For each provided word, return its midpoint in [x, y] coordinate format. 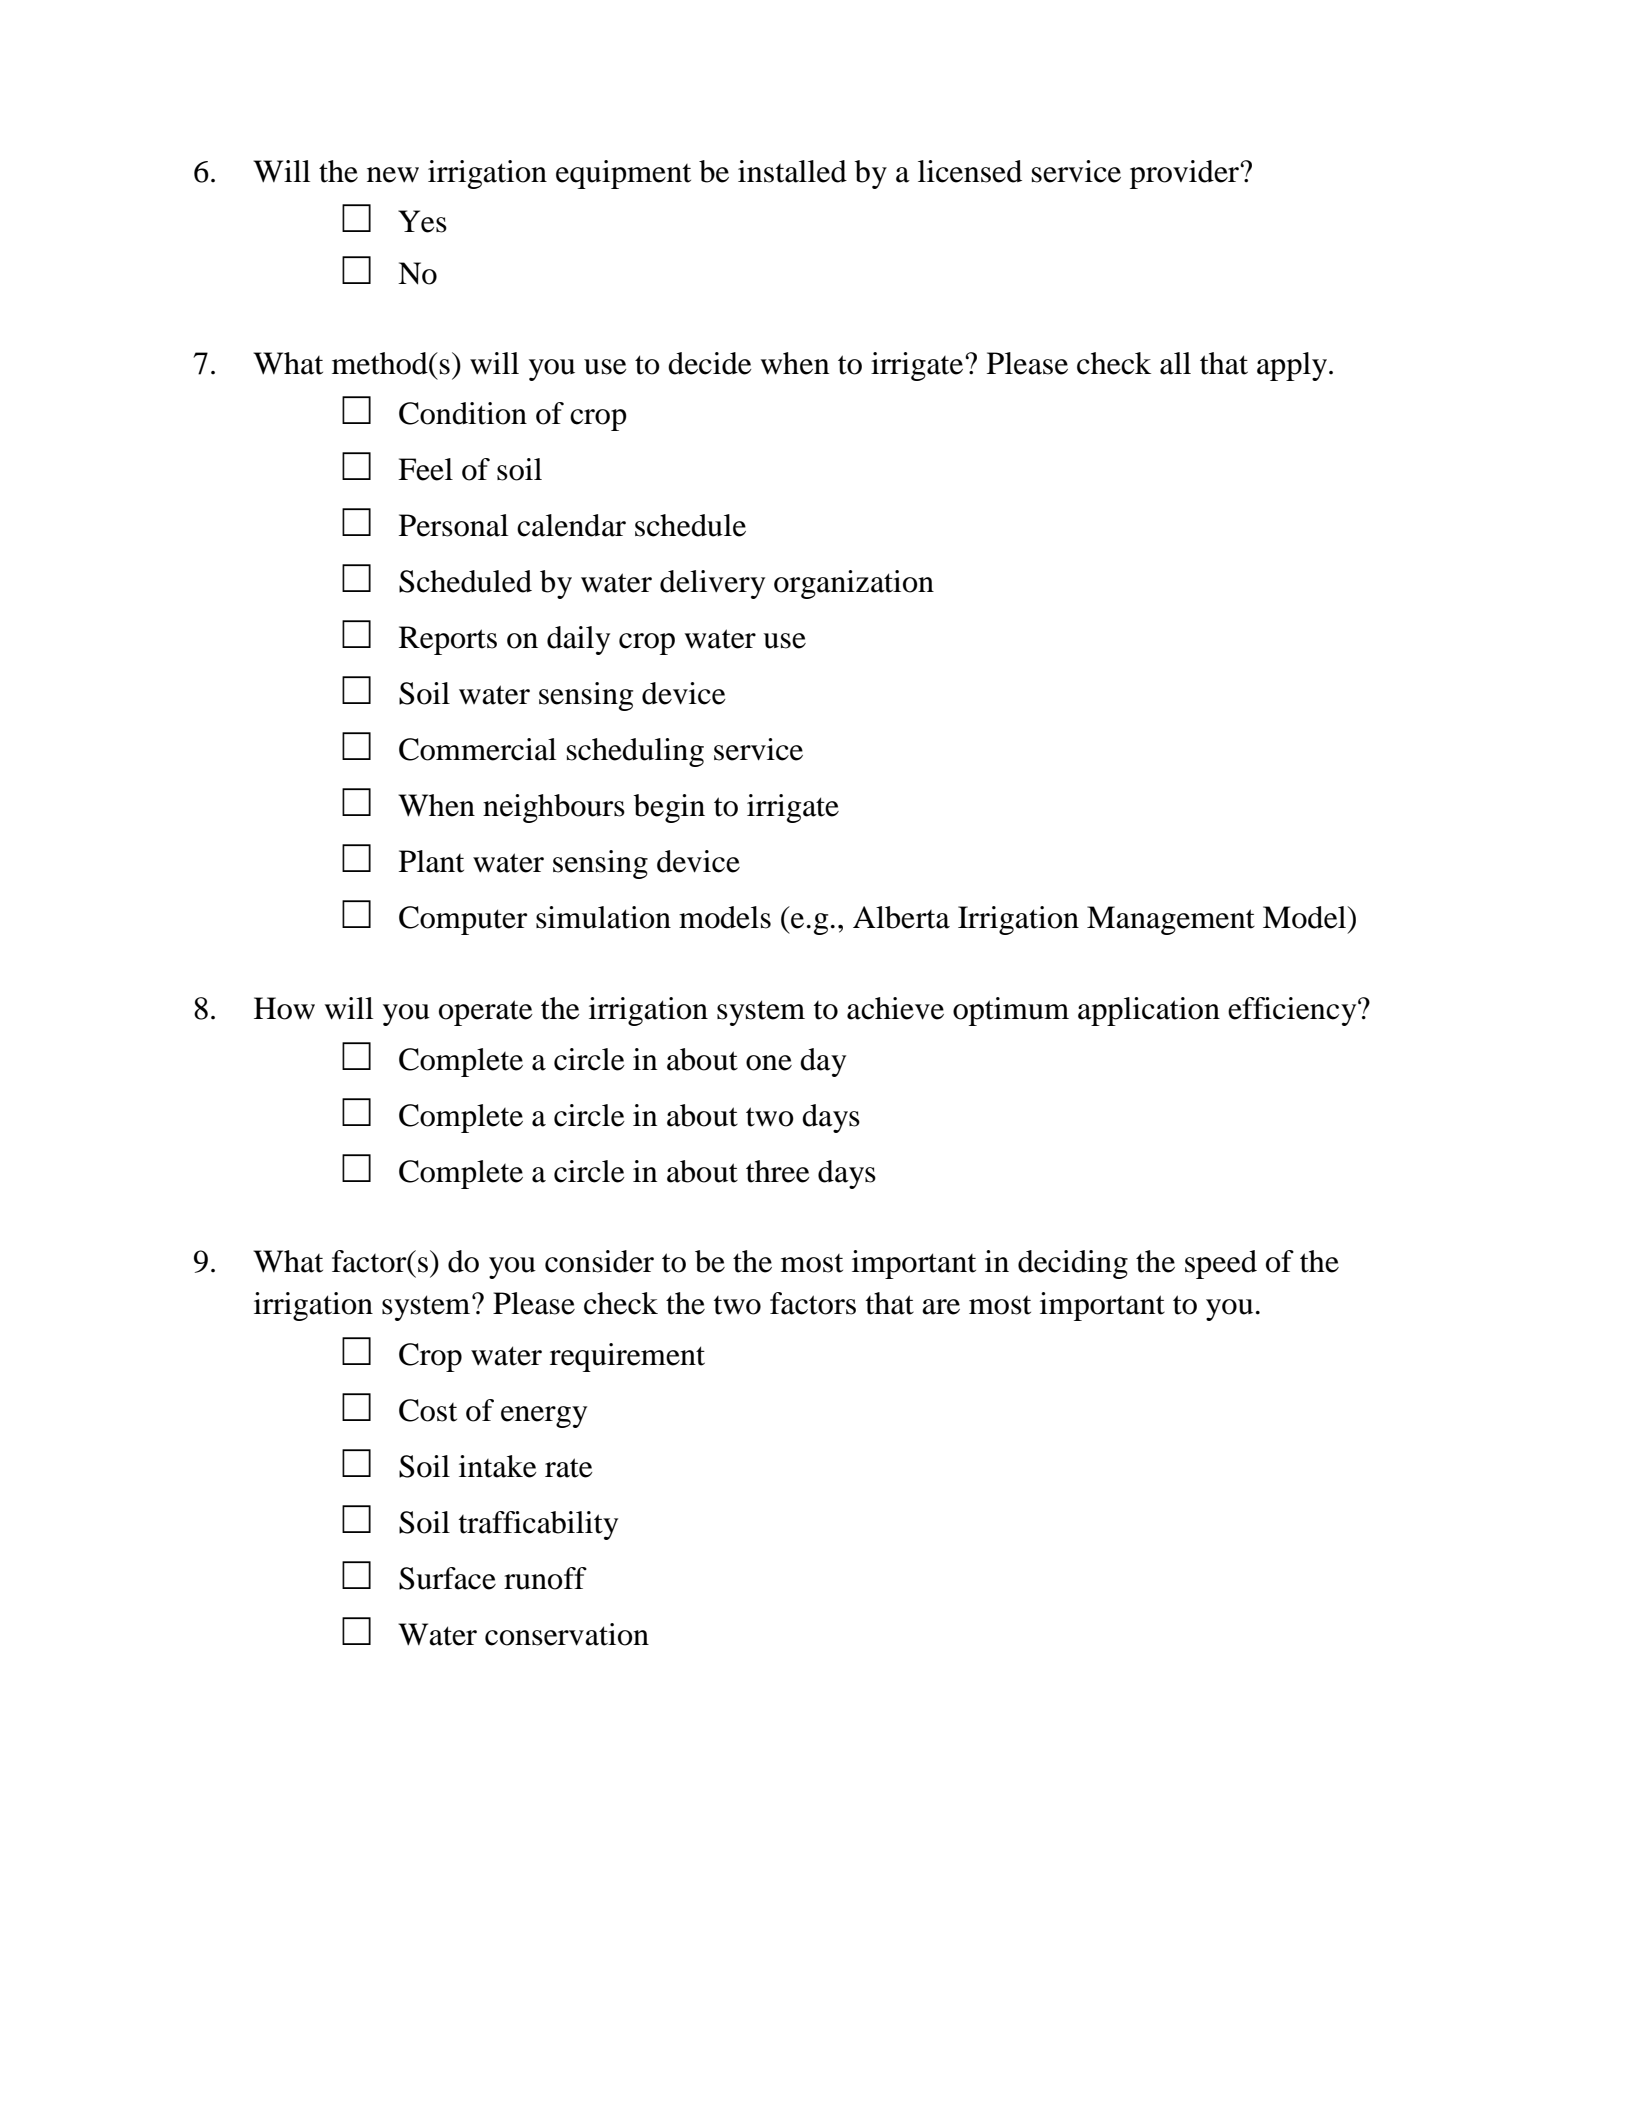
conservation [567, 1634]
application [1149, 1011]
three [778, 1171]
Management [1171, 920]
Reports [448, 640]
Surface [447, 1578]
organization [854, 584]
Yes [422, 221]
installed [792, 171]
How [284, 1008]
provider [1185, 174]
